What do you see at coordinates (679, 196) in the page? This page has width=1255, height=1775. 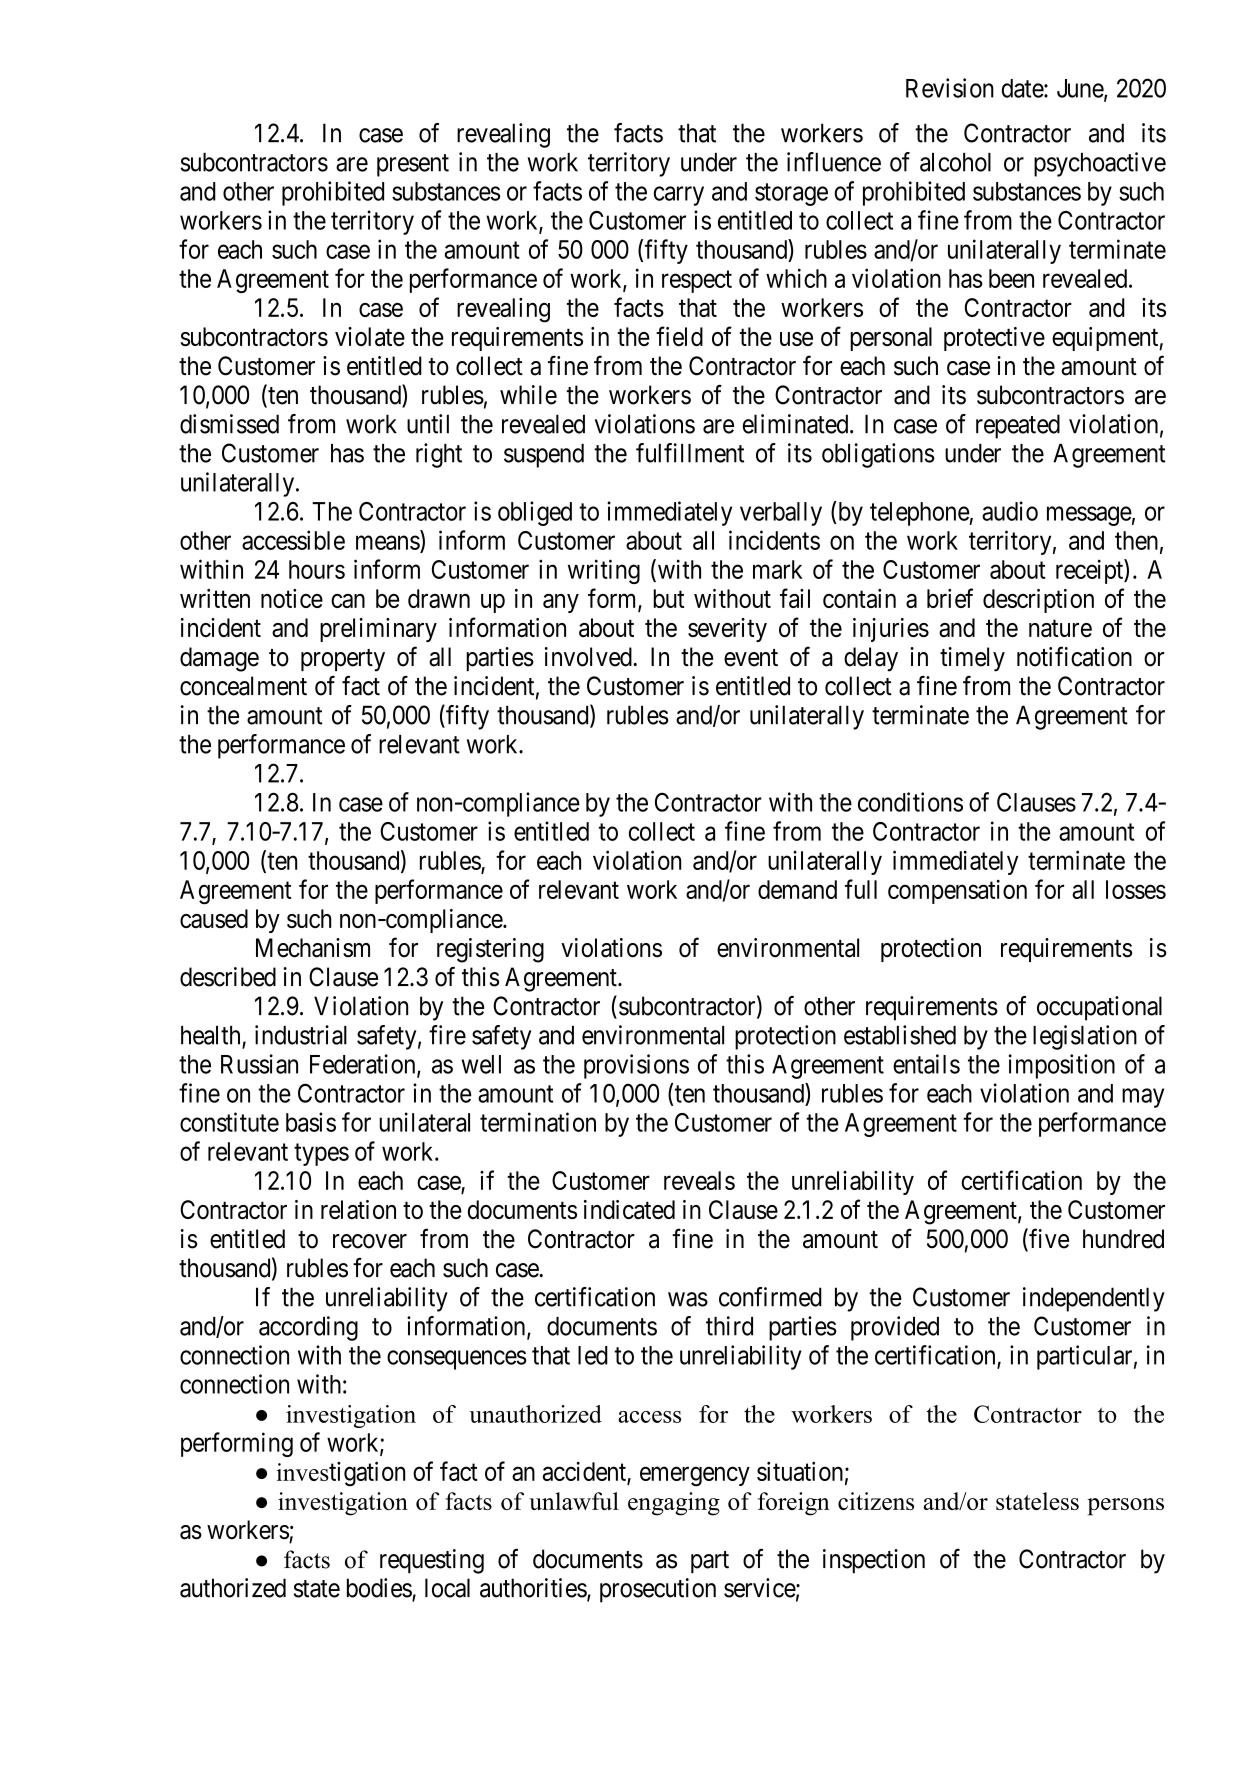 I see `carry` at bounding box center [679, 196].
